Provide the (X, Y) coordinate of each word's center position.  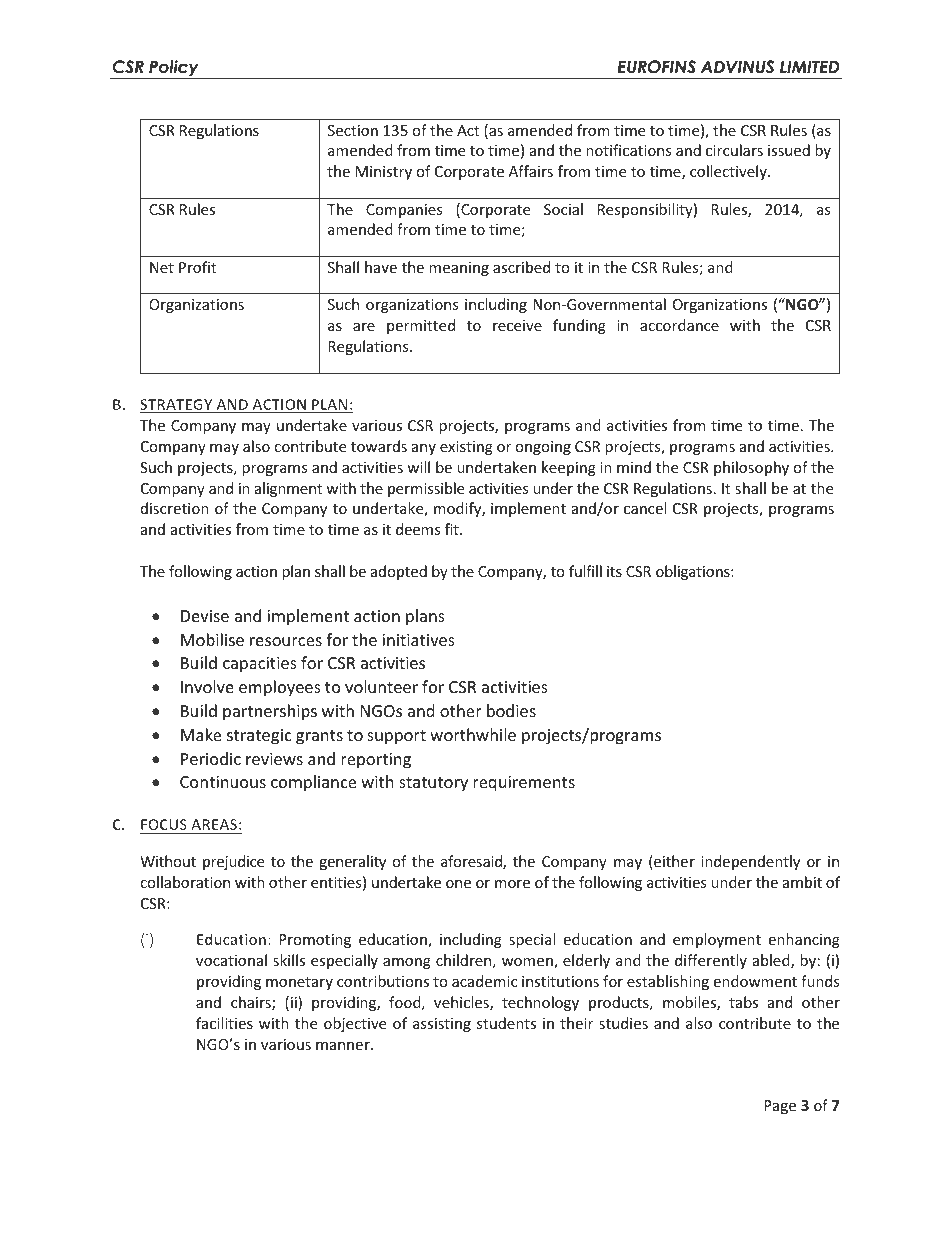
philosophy (751, 468)
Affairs (531, 171)
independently (750, 862)
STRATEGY (177, 406)
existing (466, 448)
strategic (259, 737)
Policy (174, 69)
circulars (734, 150)
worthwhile (473, 734)
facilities (224, 1023)
